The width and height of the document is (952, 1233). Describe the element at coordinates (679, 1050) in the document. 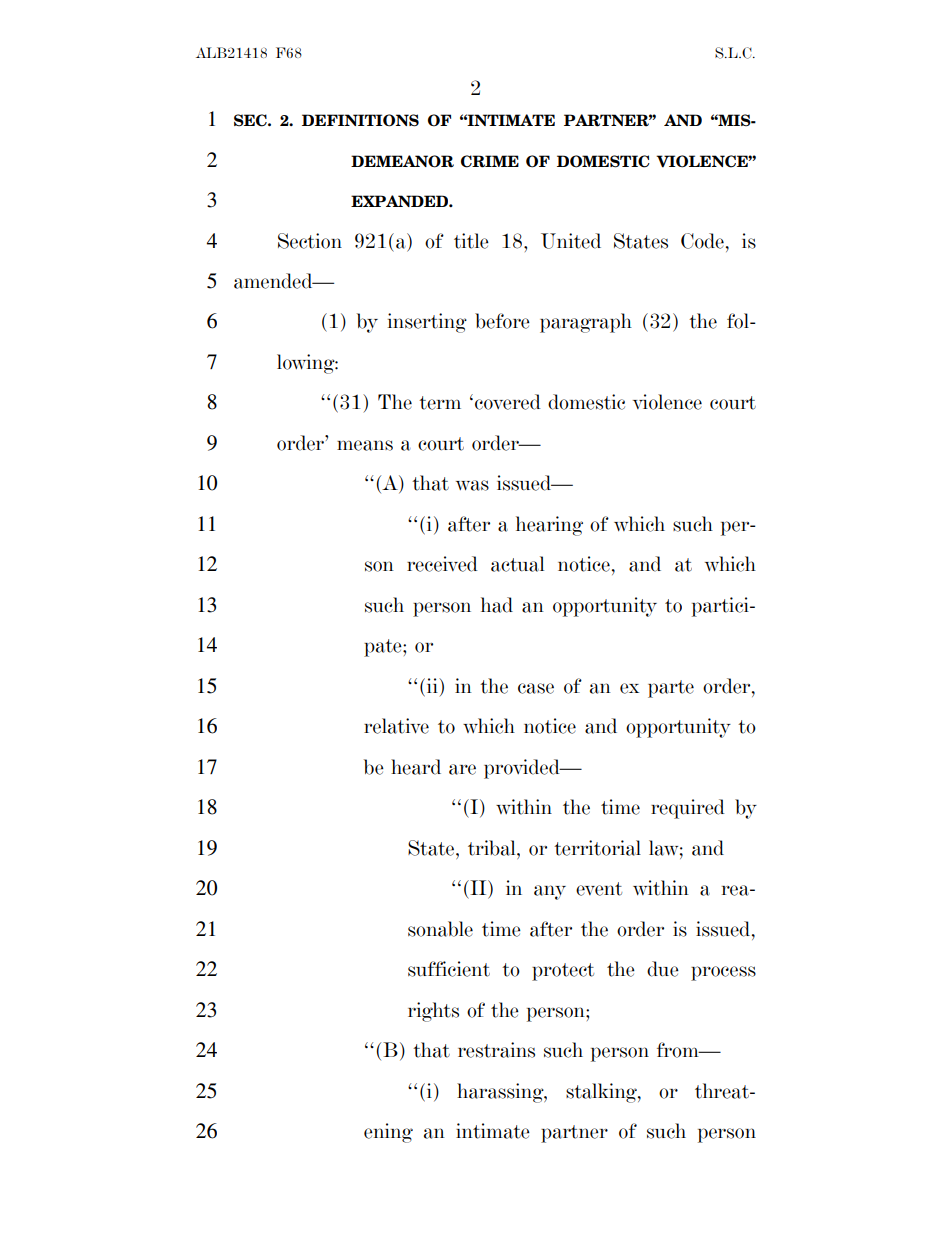

I see `from` at that location.
